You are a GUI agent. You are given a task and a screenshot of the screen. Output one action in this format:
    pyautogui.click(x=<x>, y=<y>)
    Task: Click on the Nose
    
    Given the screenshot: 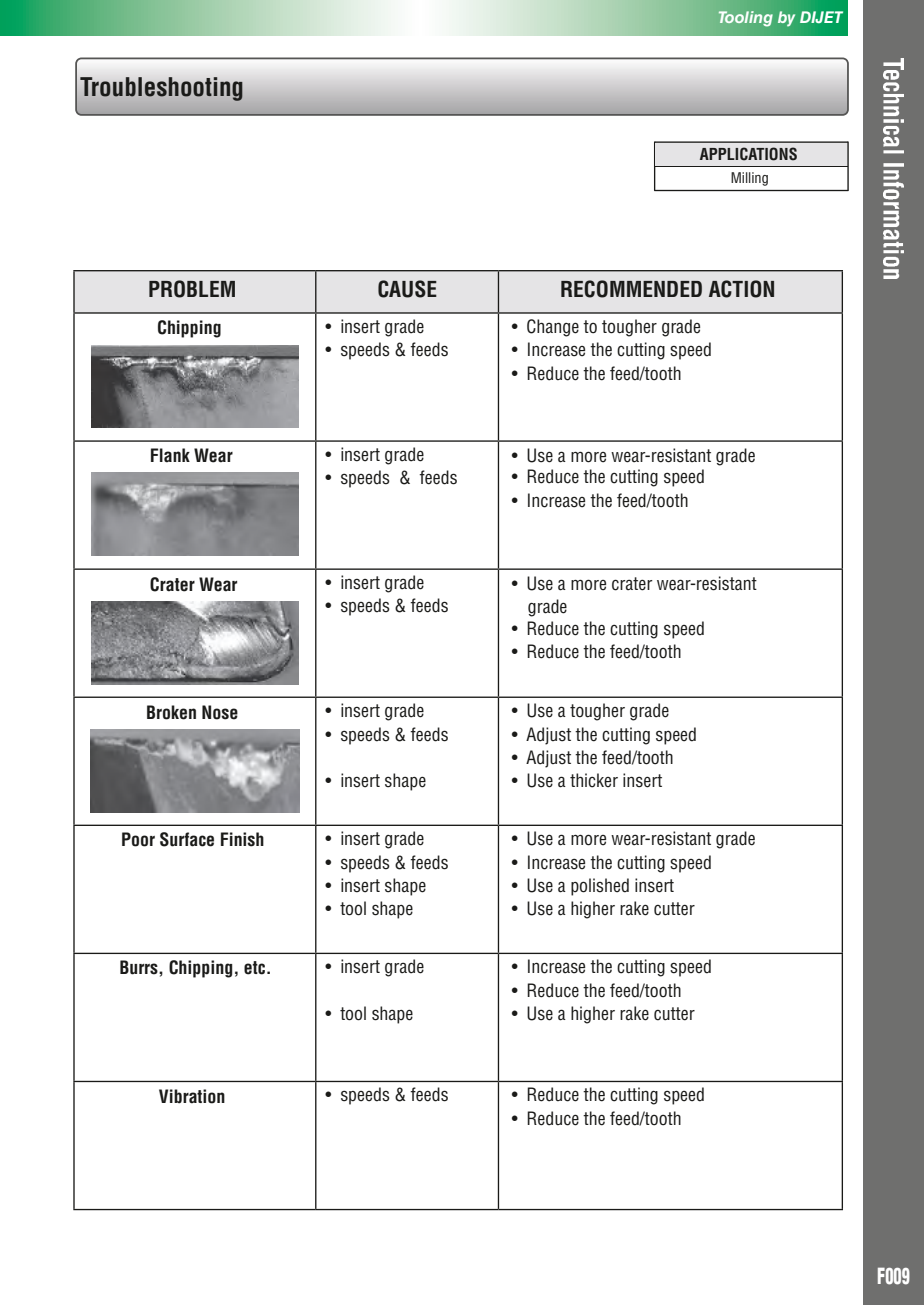 What is the action you would take?
    pyautogui.click(x=220, y=712)
